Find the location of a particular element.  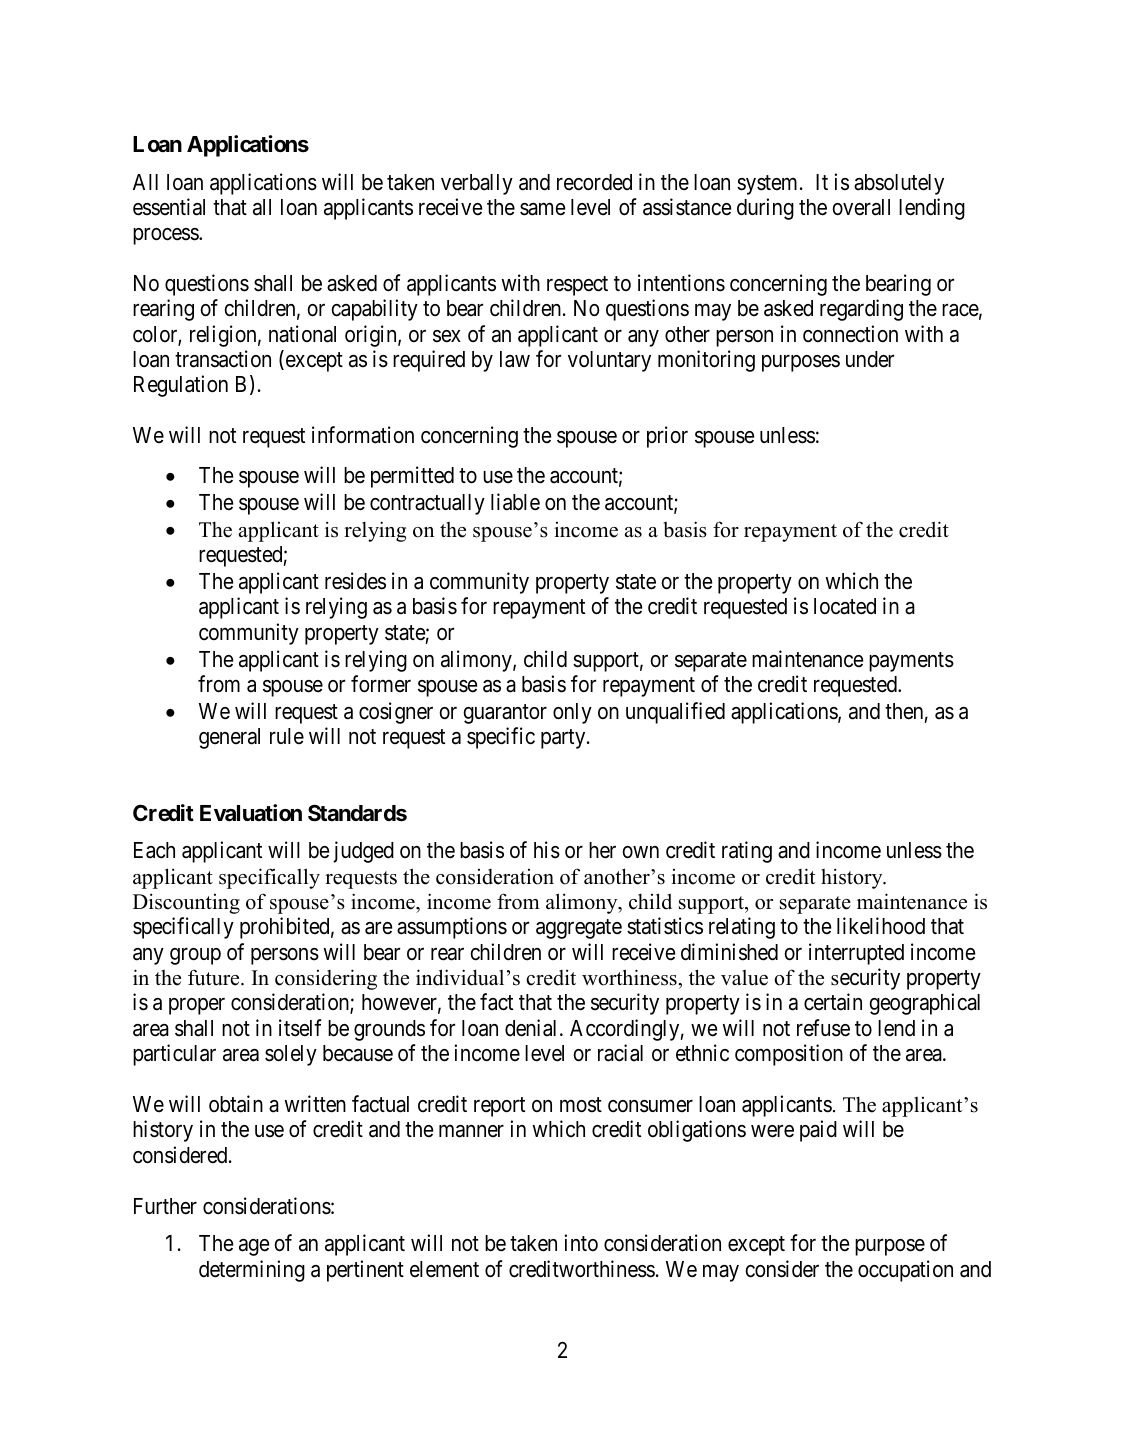

into is located at coordinates (581, 1242).
